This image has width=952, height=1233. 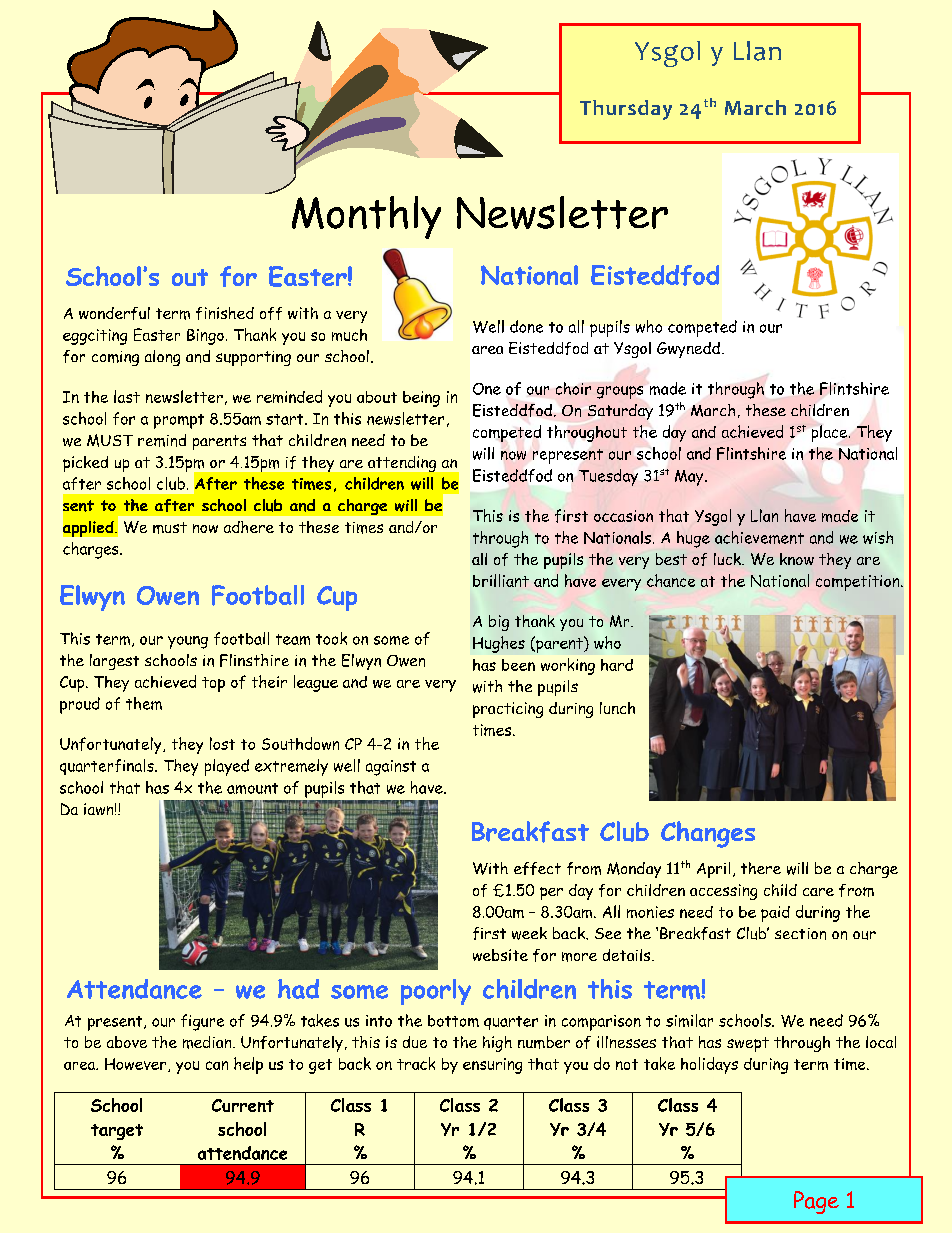 What do you see at coordinates (492, 1066) in the image?
I see `ensuring` at bounding box center [492, 1066].
